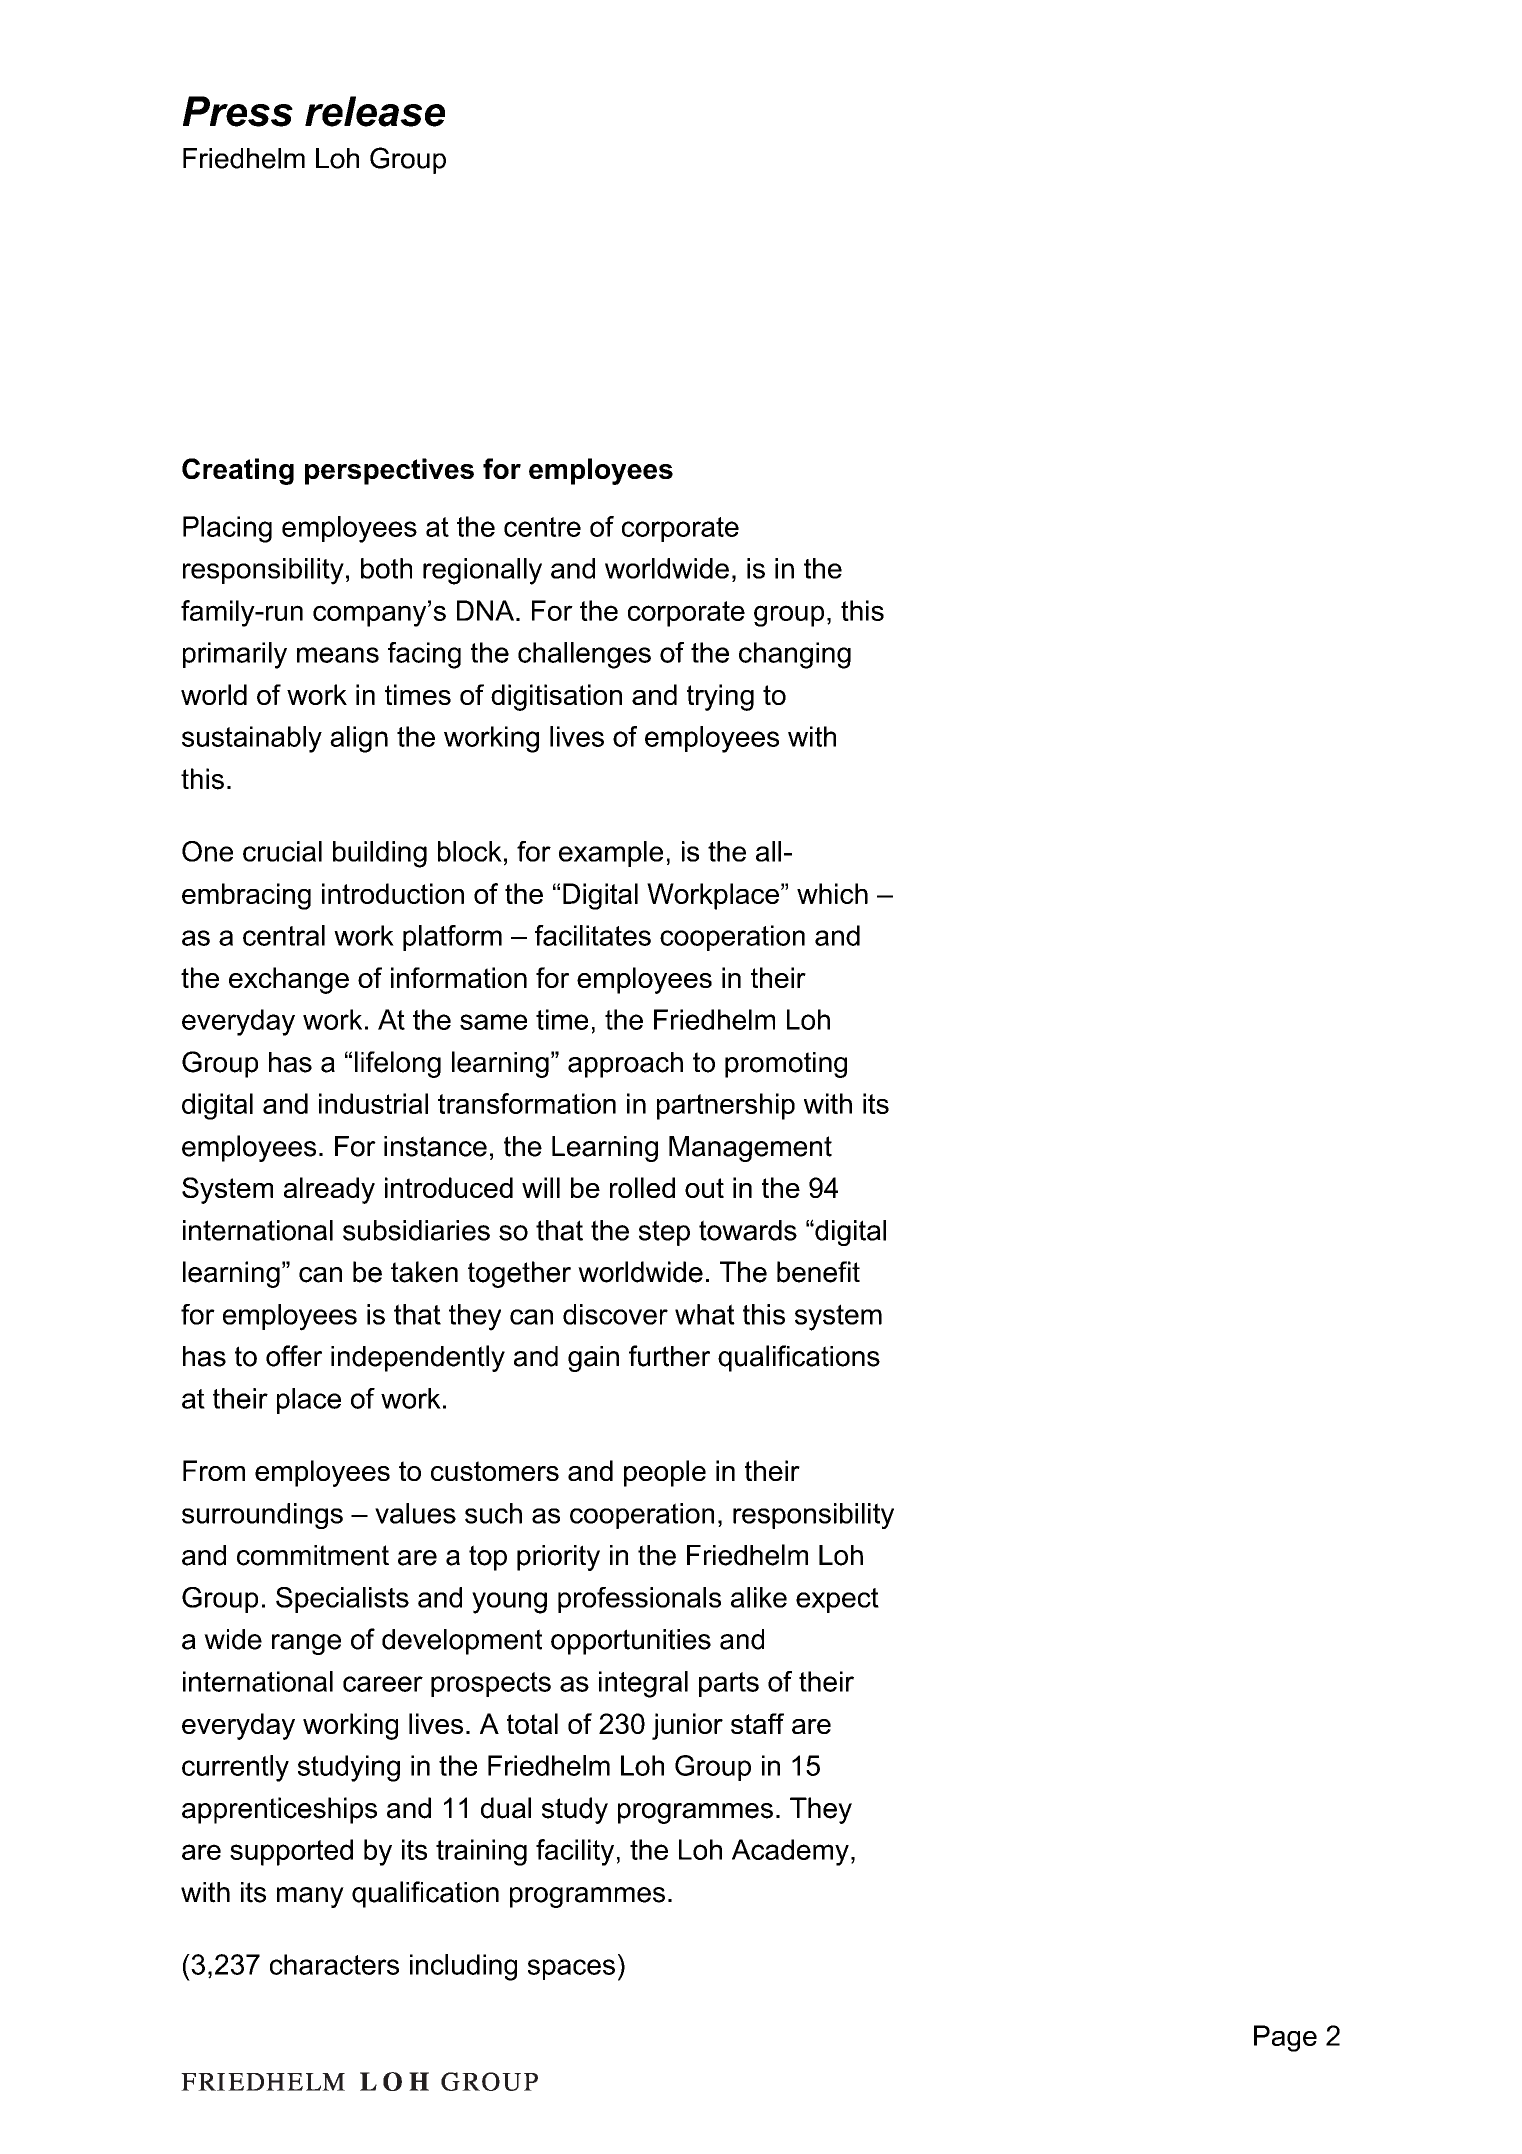  Describe the element at coordinates (542, 527) in the page. I see `centre` at that location.
